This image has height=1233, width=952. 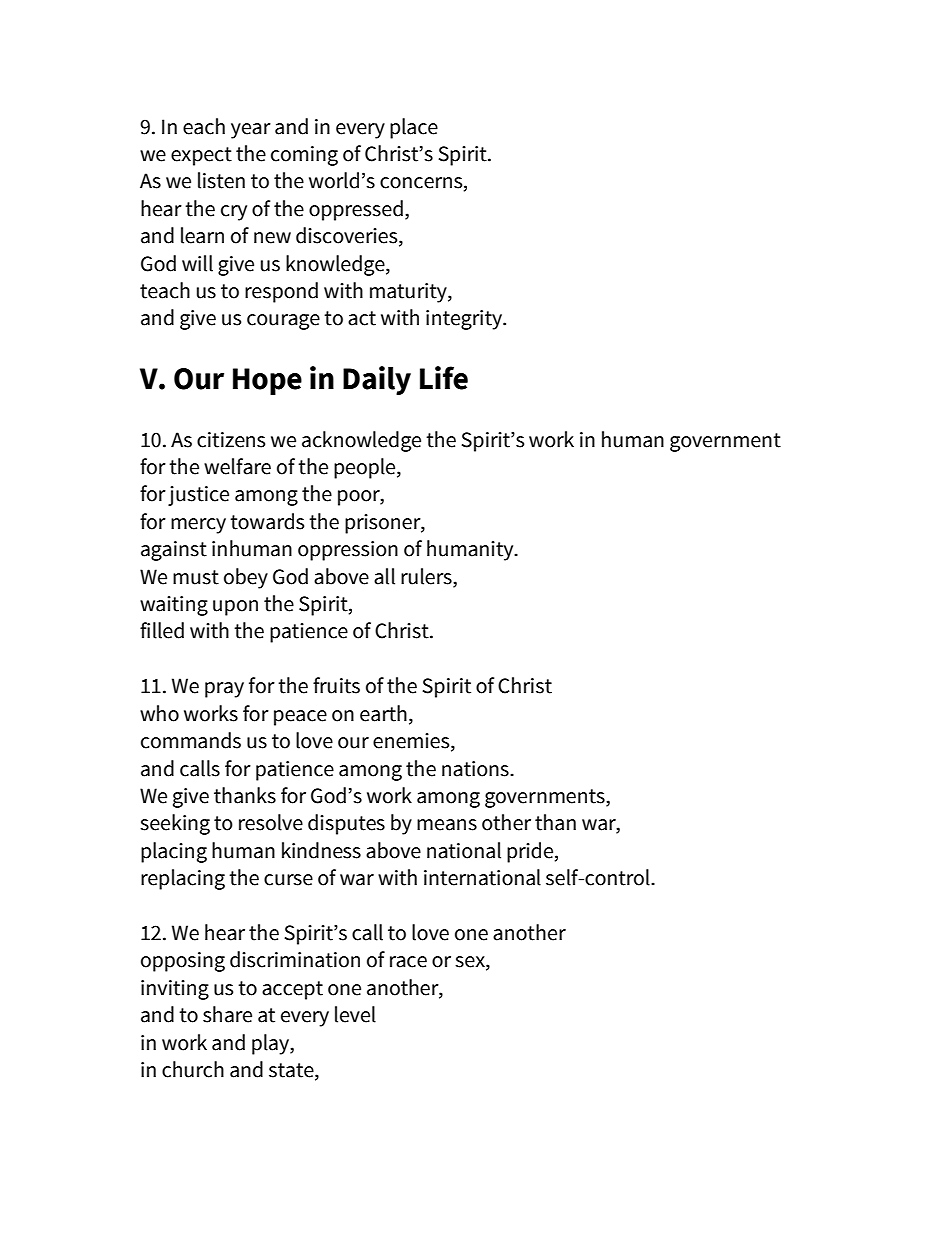 What do you see at coordinates (444, 378) in the image?
I see `Life` at bounding box center [444, 378].
